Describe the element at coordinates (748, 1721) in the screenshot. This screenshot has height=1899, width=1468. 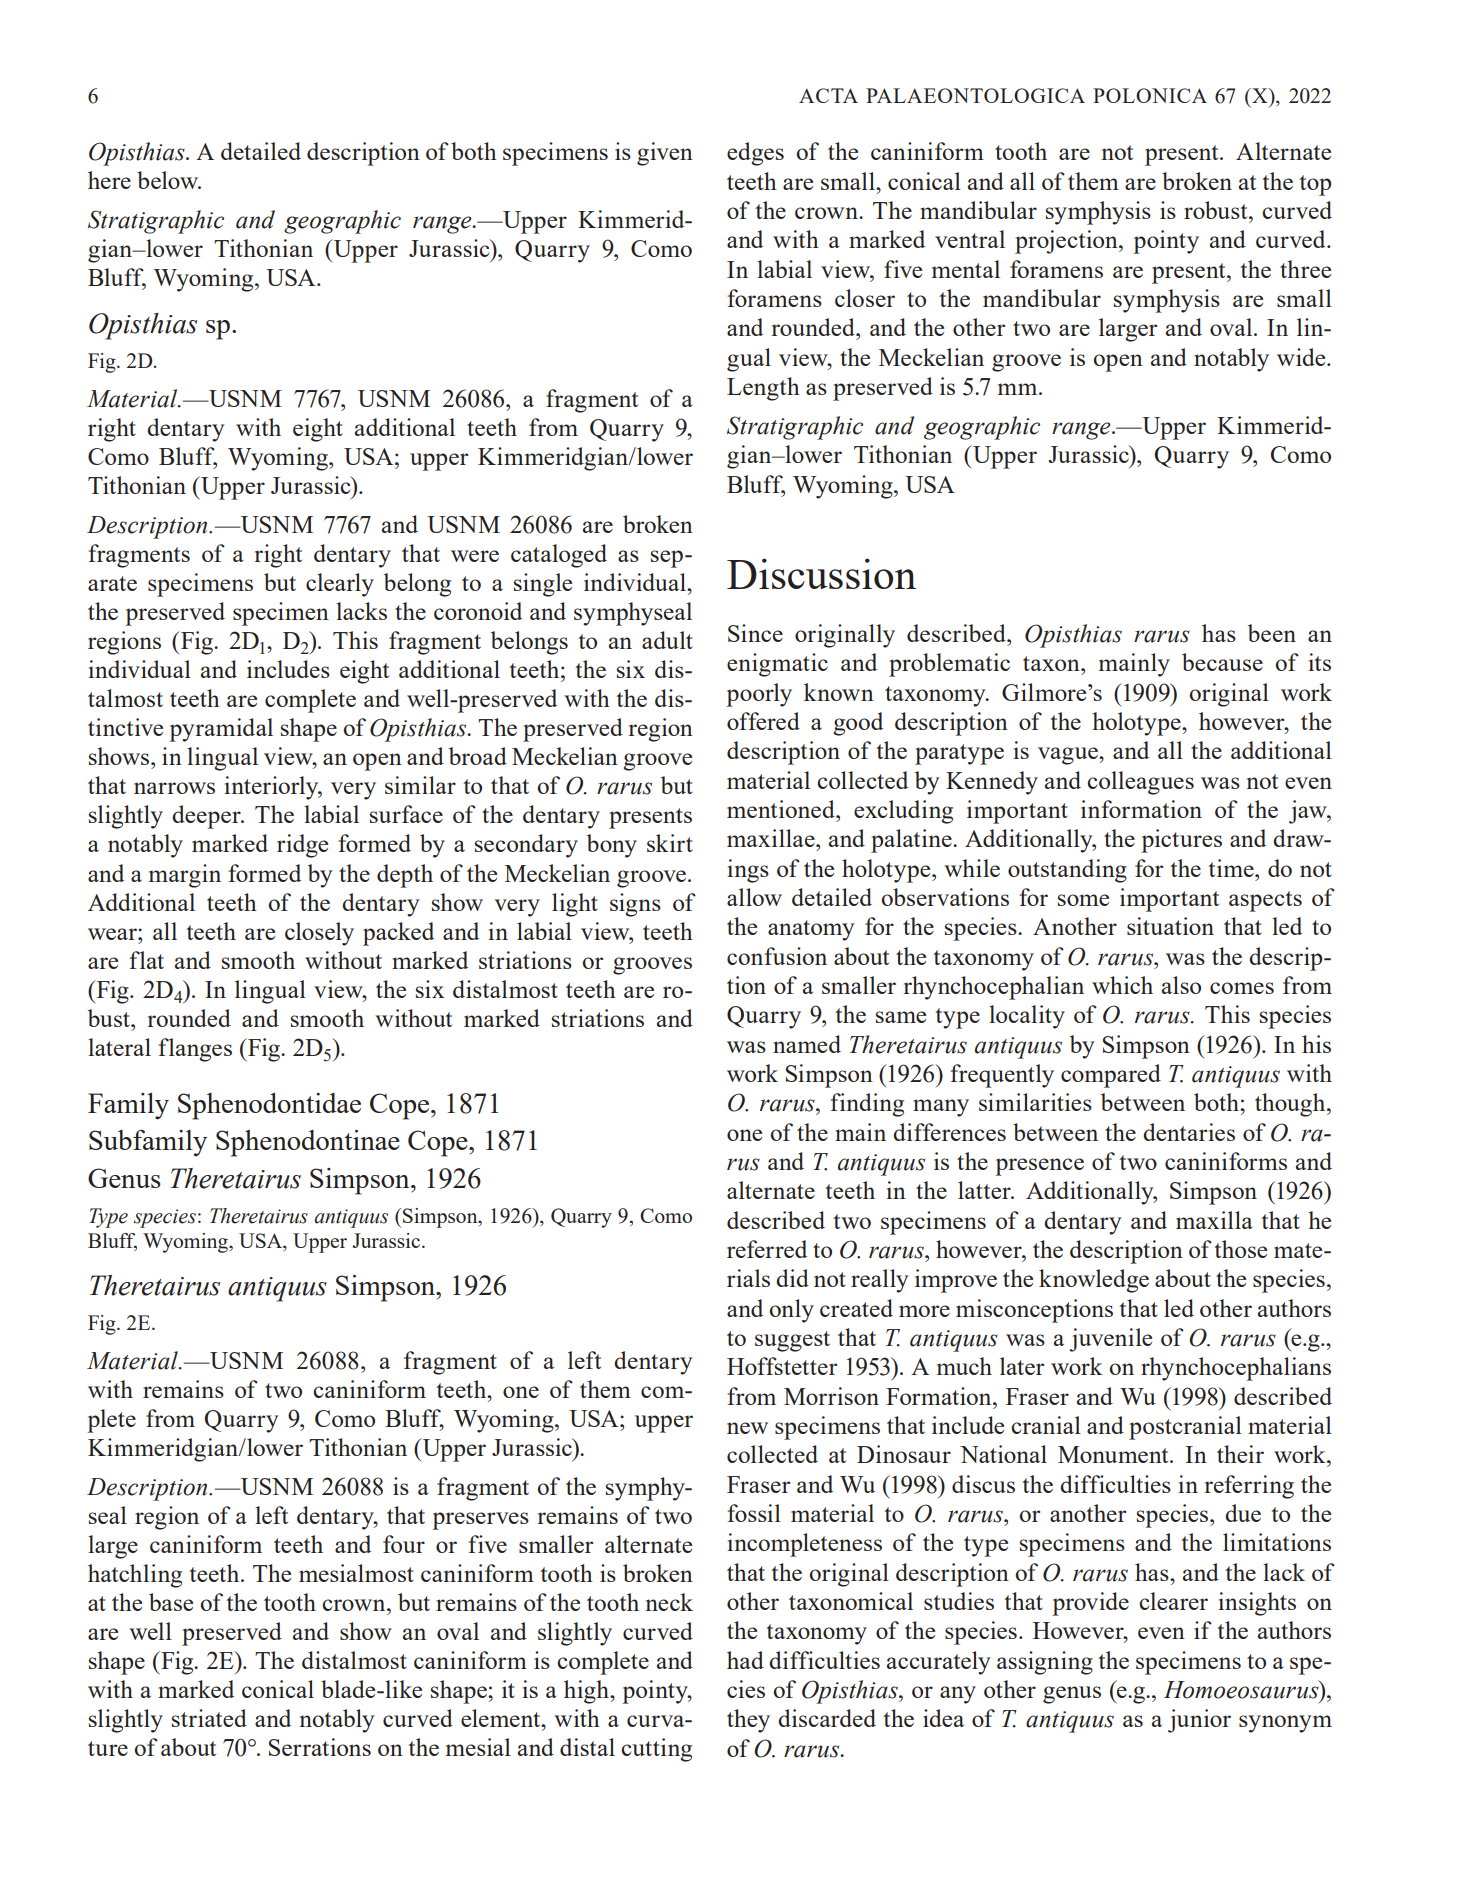
I see `they` at that location.
